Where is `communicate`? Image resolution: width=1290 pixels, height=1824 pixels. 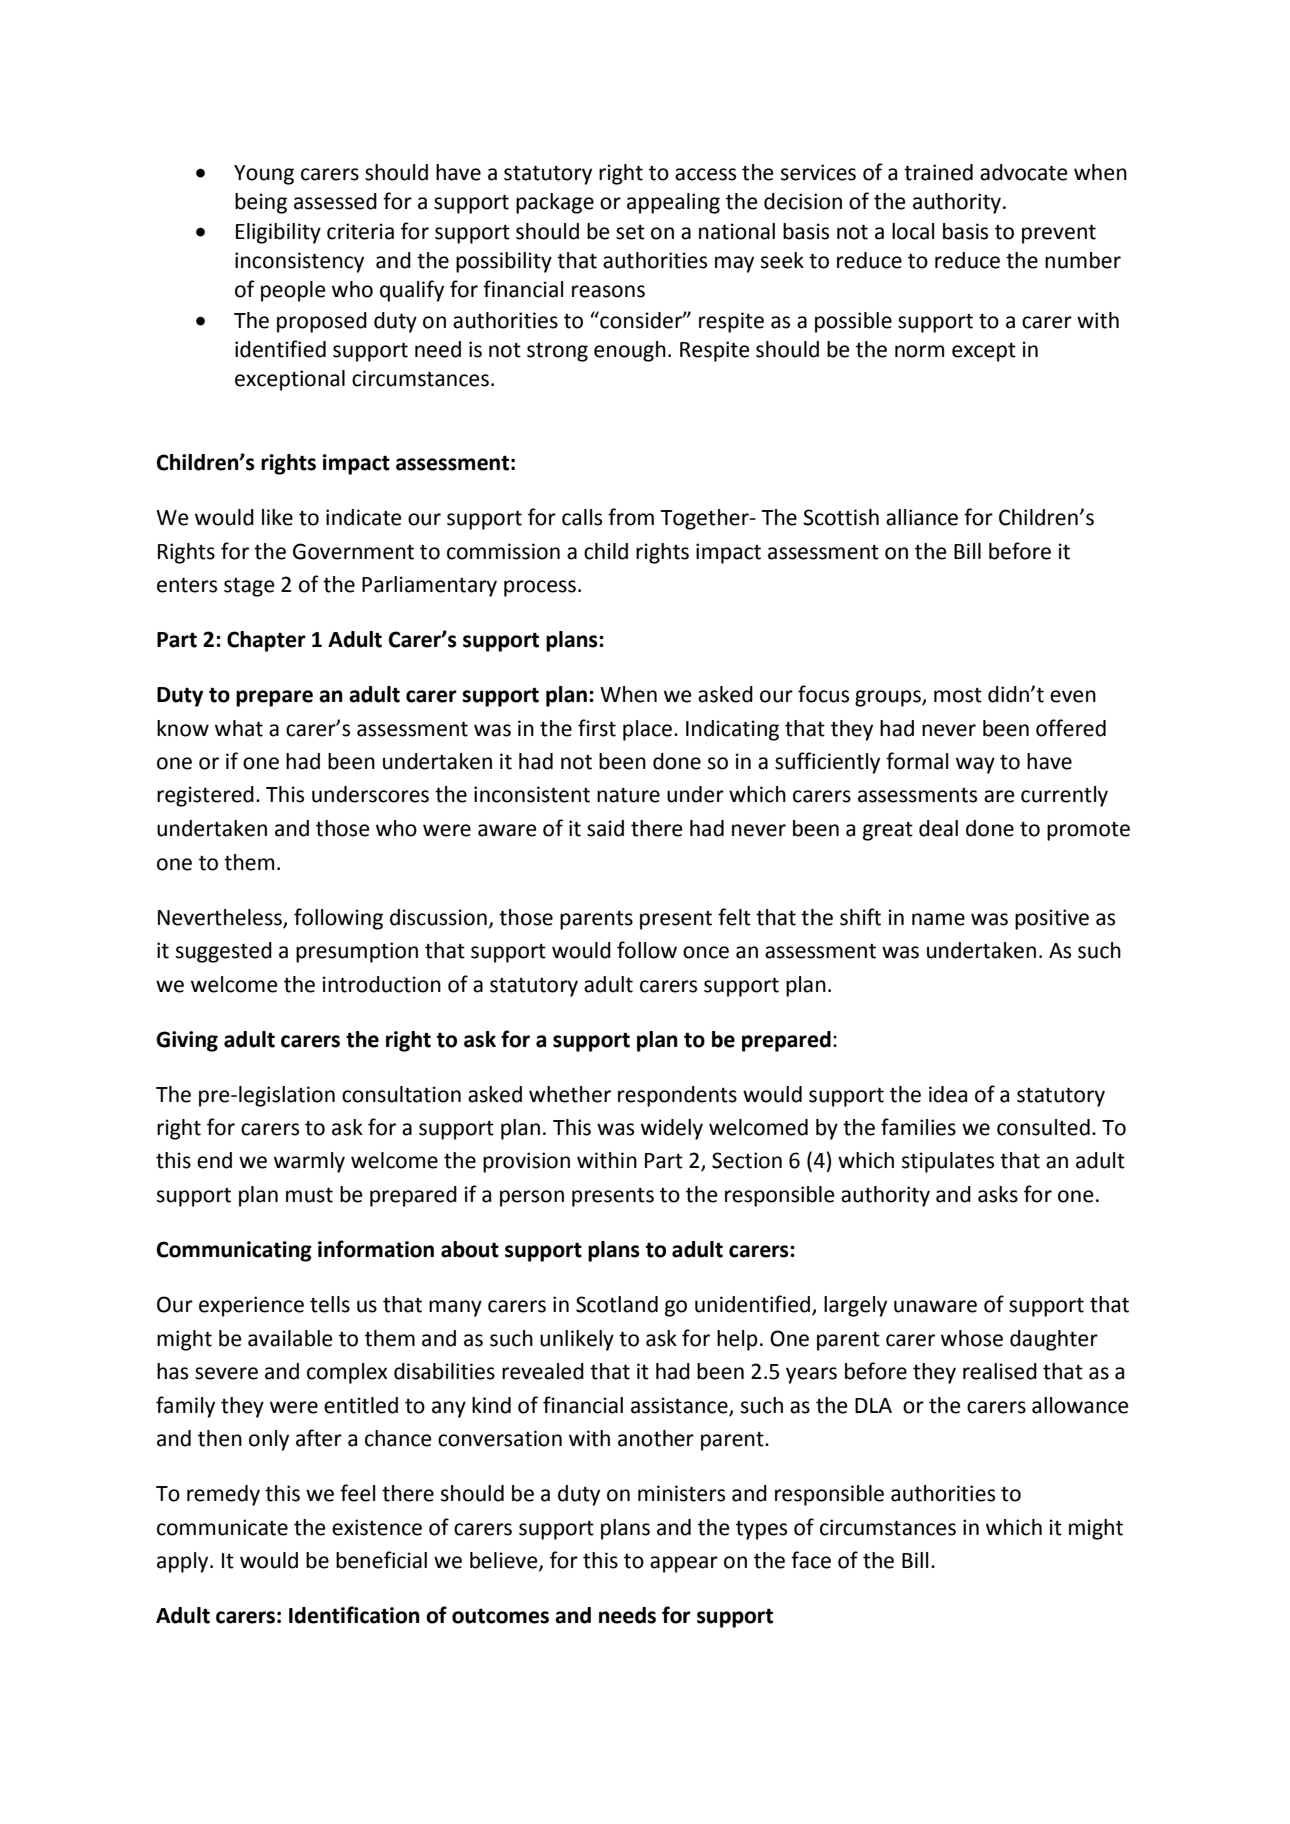
communicate is located at coordinates (222, 1527).
